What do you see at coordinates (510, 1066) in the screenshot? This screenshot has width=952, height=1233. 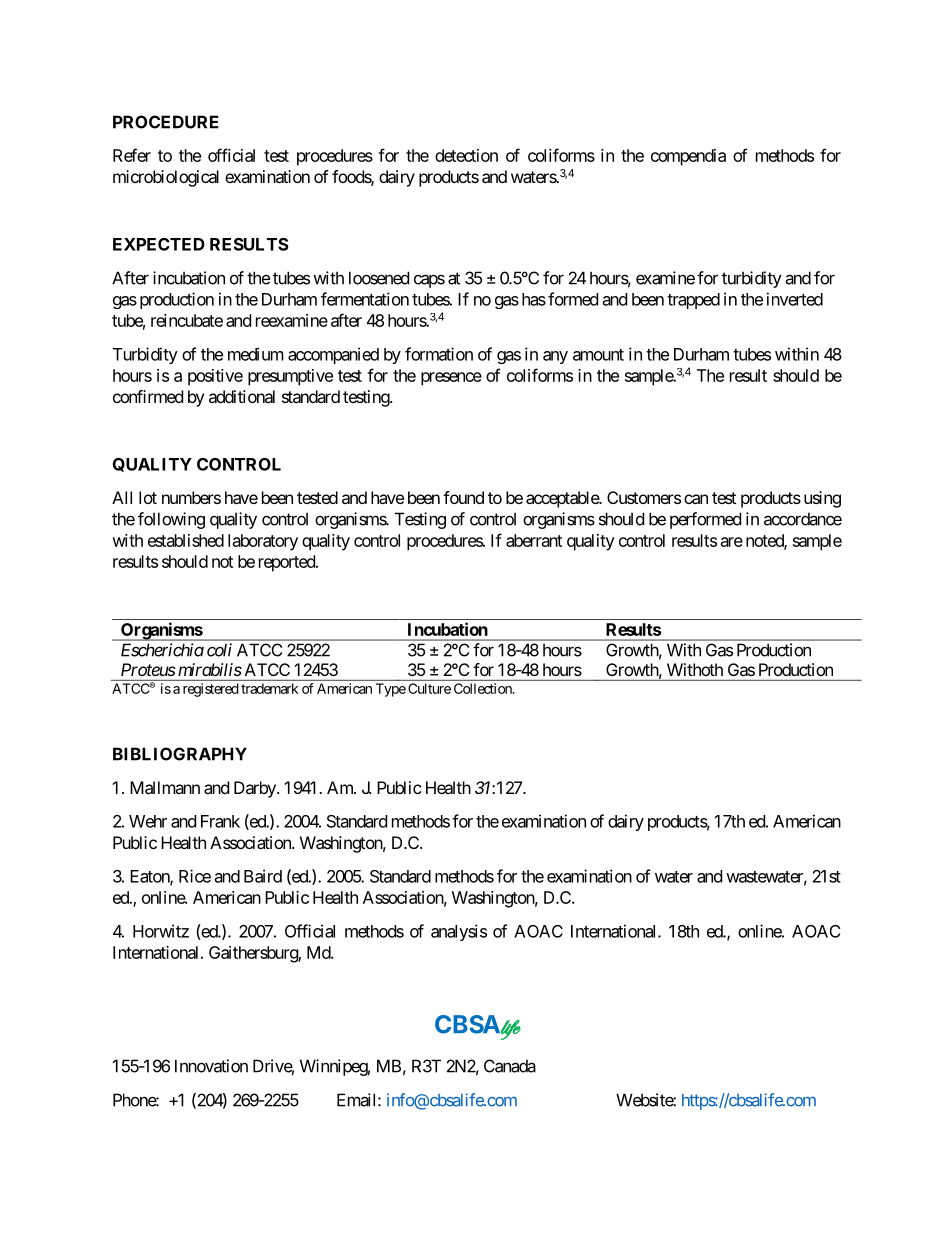 I see `Canada` at bounding box center [510, 1066].
